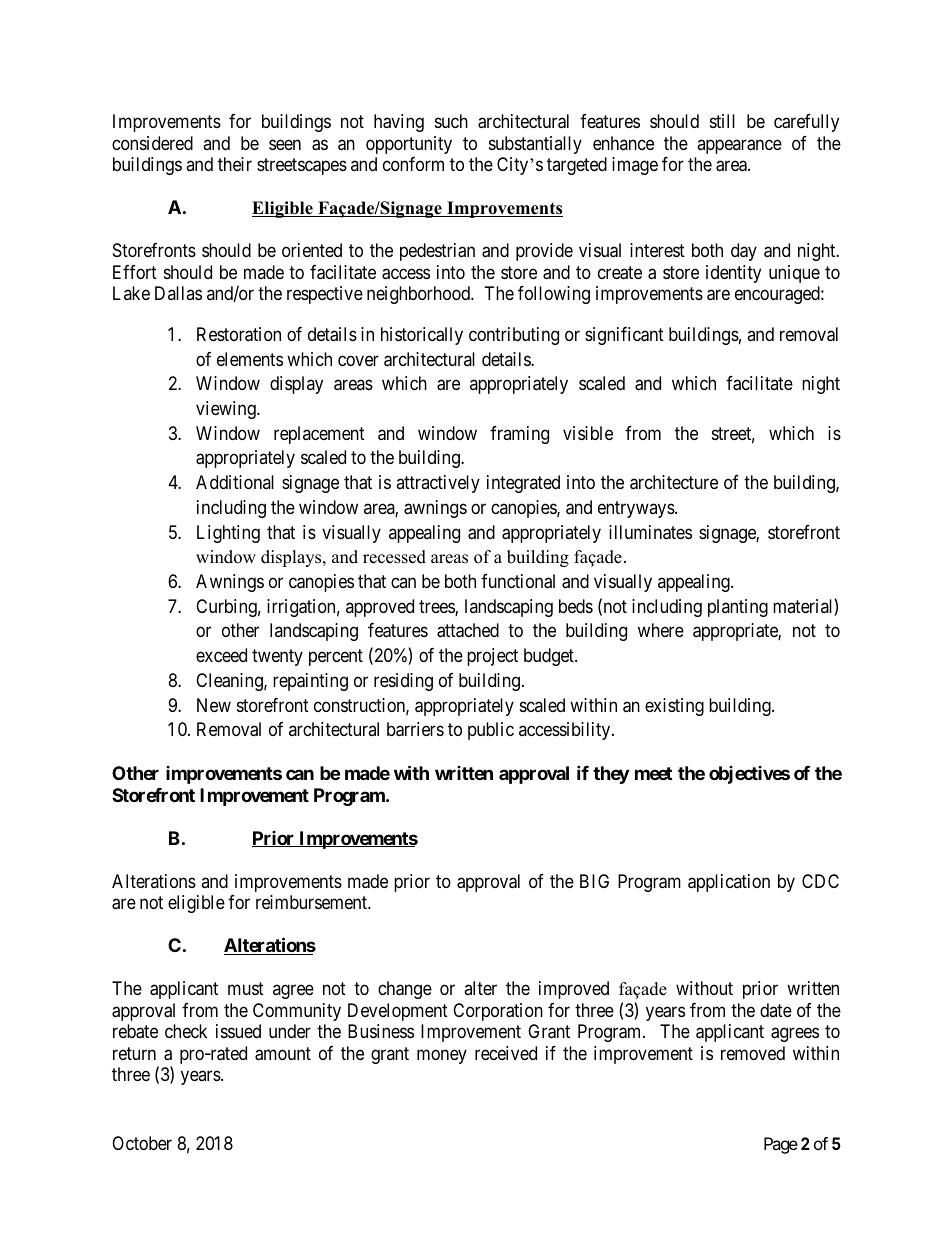 The height and width of the image is (1233, 952). I want to click on planting, so click(738, 608).
